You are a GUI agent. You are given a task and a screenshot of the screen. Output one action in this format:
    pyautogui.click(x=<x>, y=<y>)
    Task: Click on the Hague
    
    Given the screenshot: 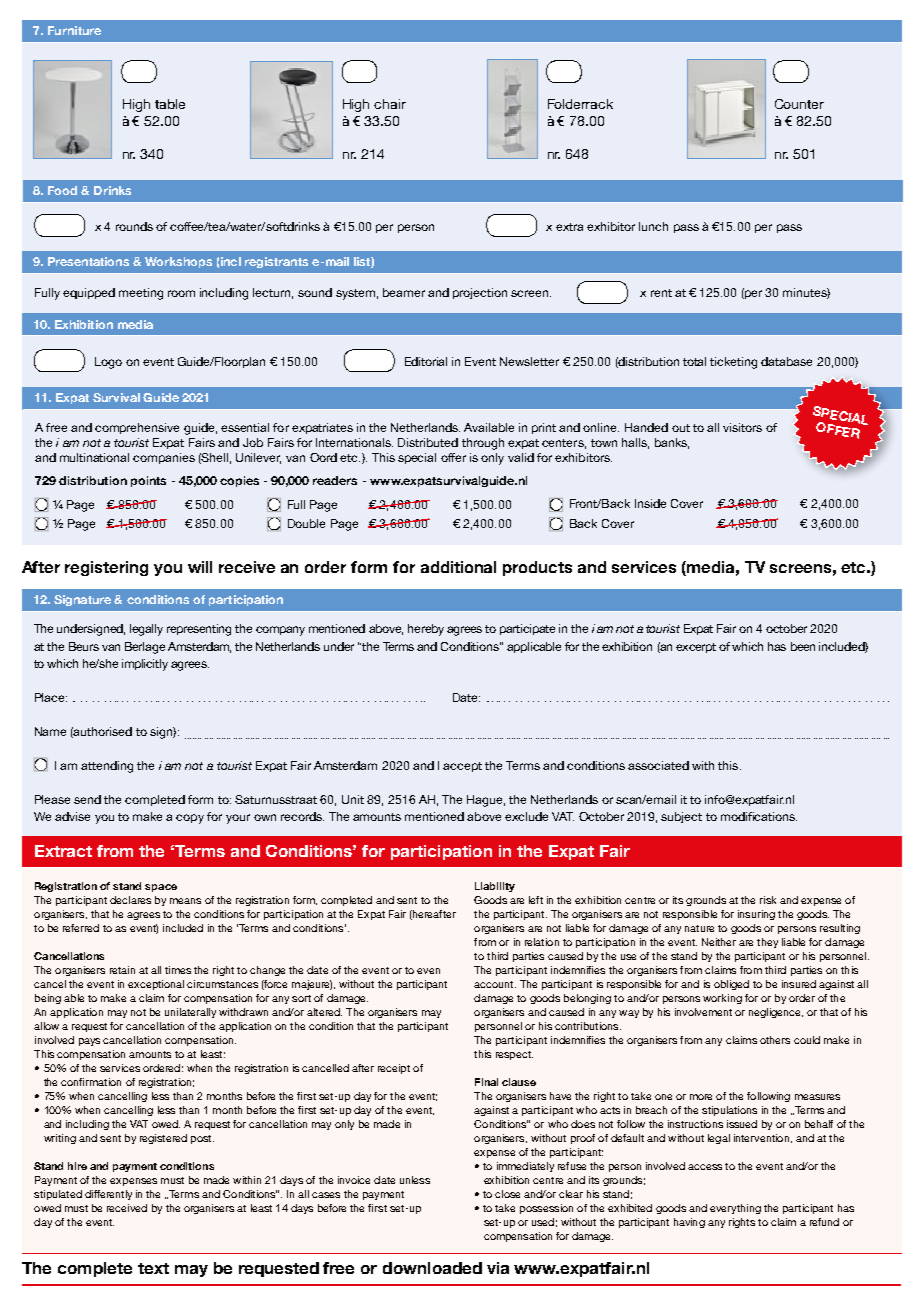 What is the action you would take?
    pyautogui.click(x=486, y=801)
